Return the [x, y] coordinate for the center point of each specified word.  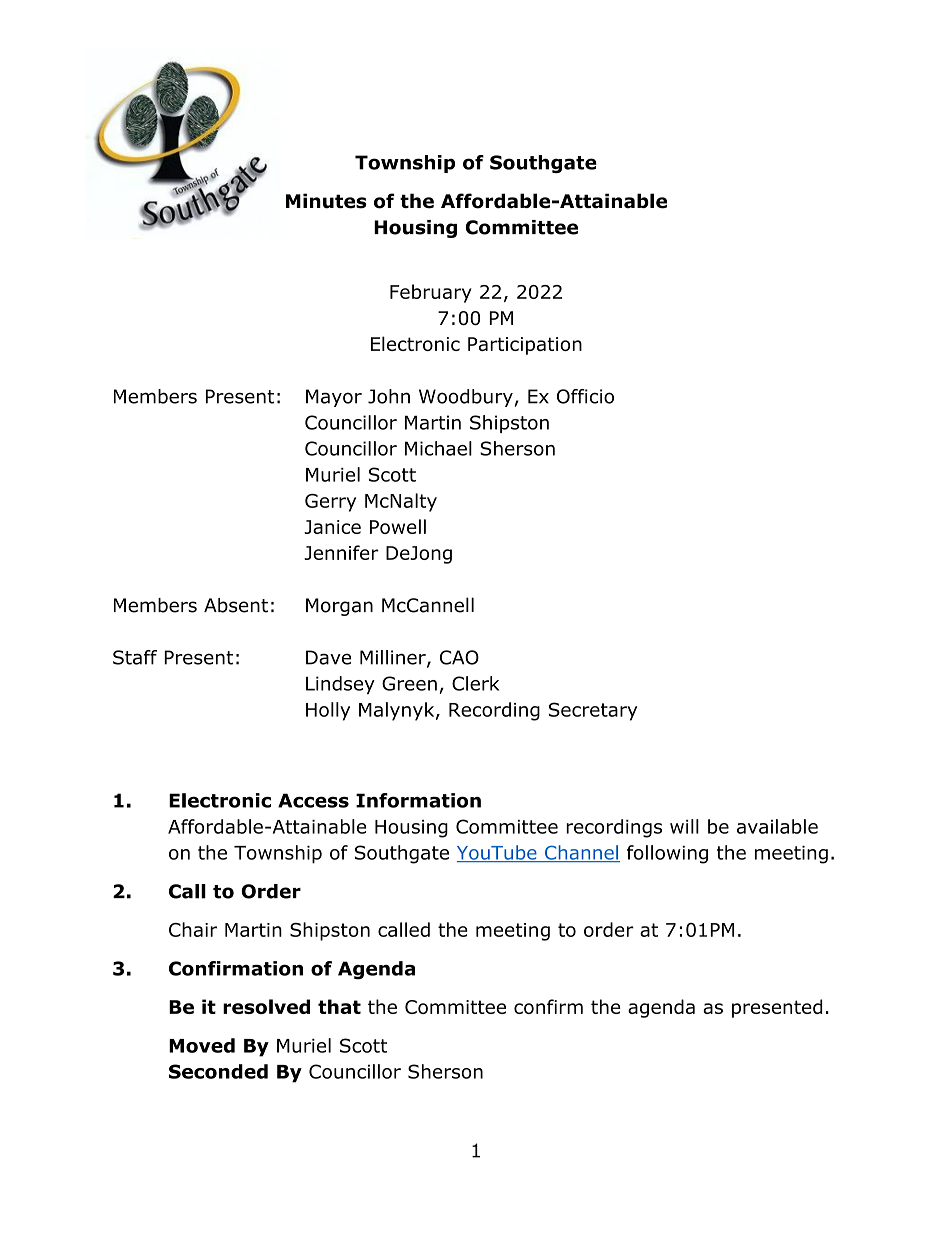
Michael [438, 448]
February [431, 293]
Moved [202, 1045]
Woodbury [466, 398]
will [684, 826]
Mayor [334, 398]
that [339, 1006]
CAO [459, 657]
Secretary [593, 711]
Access [313, 800]
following [667, 854]
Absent [236, 605]
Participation [525, 346]
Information [418, 800]
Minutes [326, 201]
